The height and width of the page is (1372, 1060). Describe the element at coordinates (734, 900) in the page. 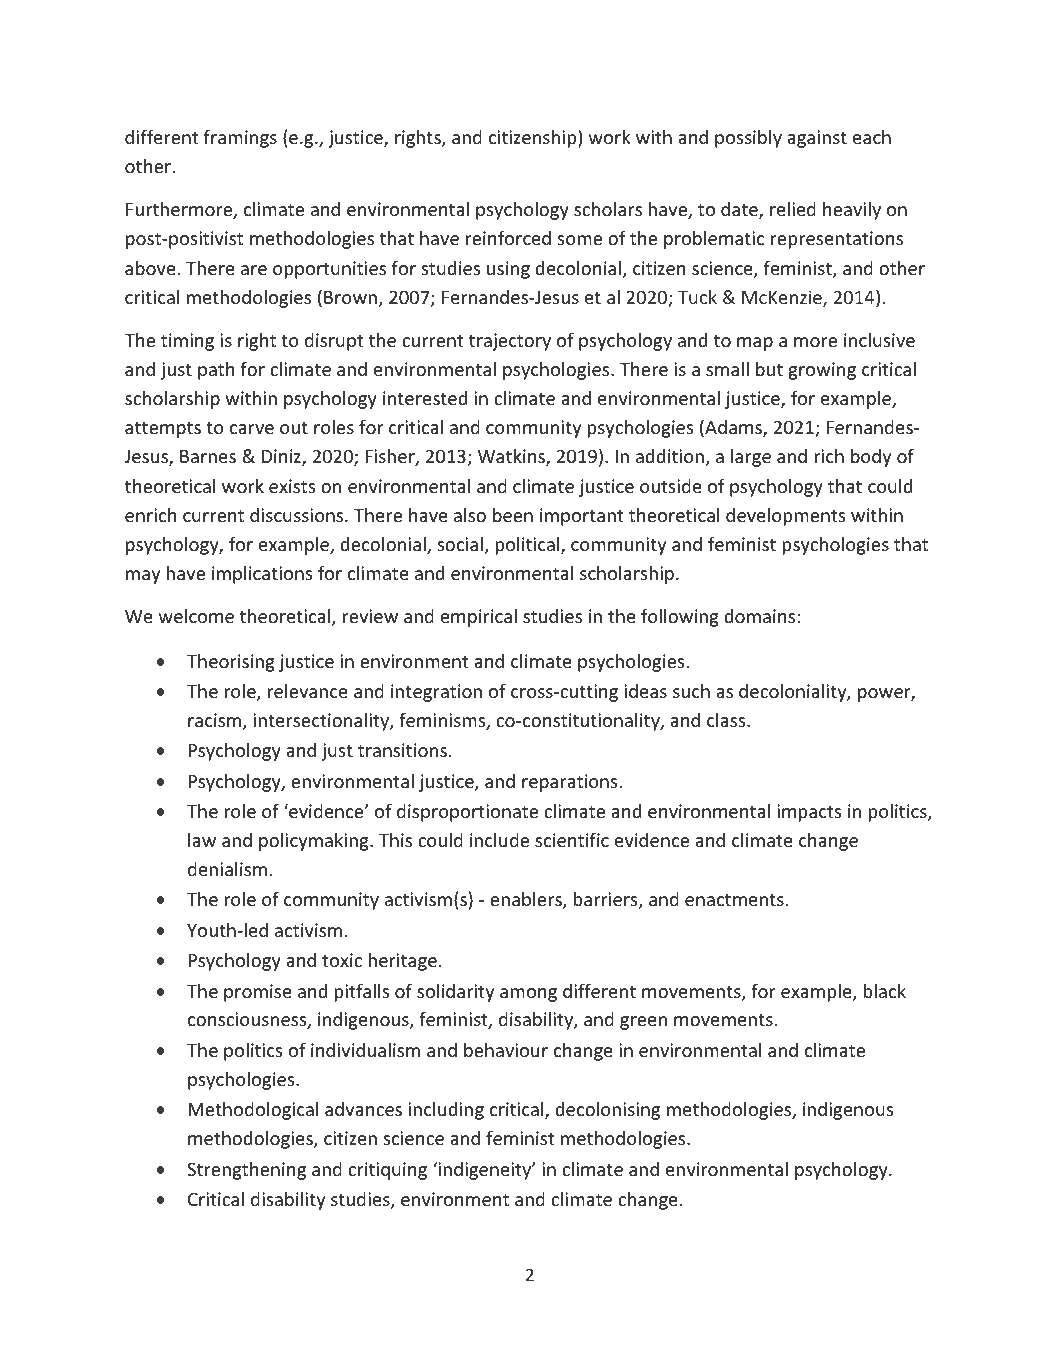

I see `enactments` at that location.
